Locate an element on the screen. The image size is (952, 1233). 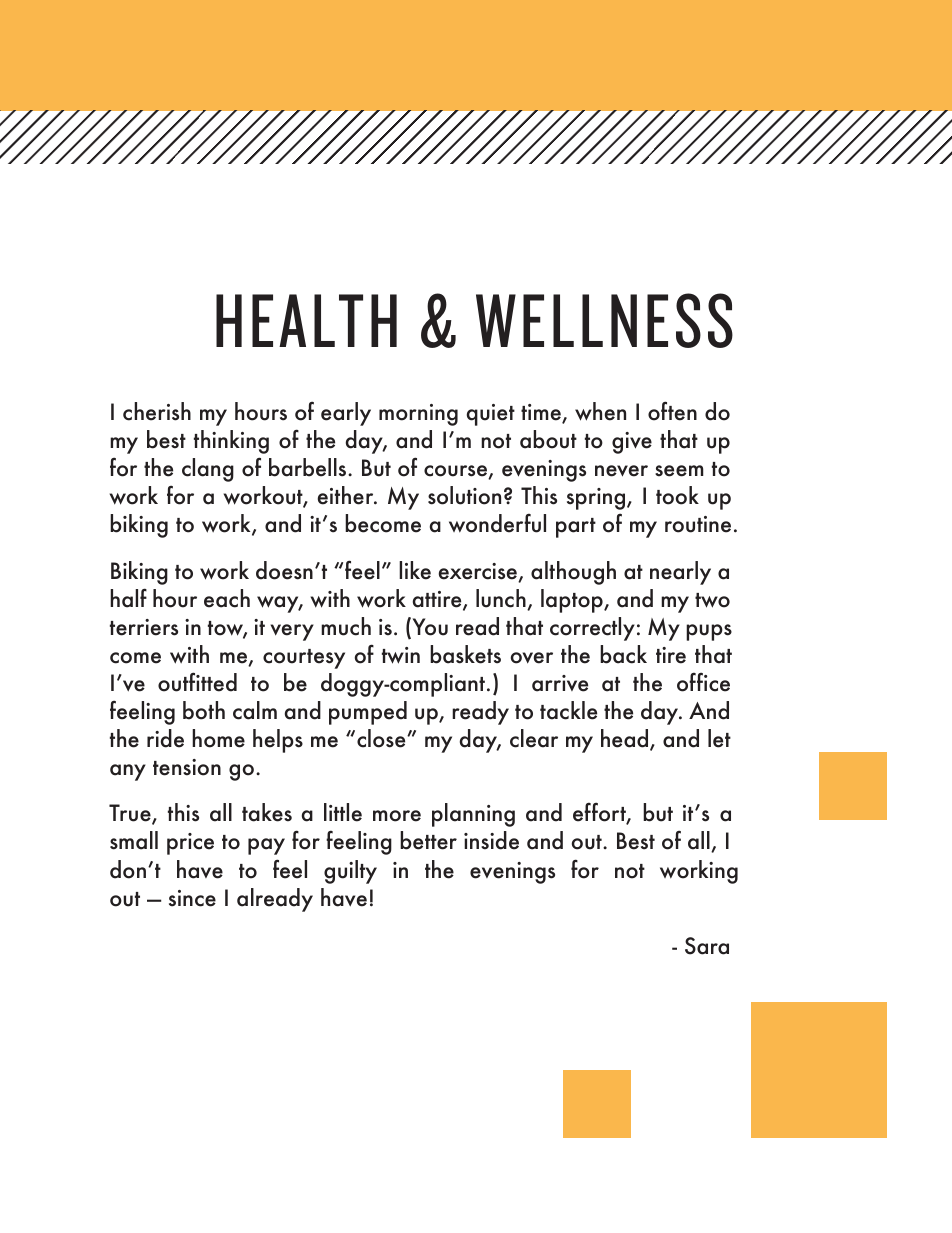
morning is located at coordinates (418, 415).
